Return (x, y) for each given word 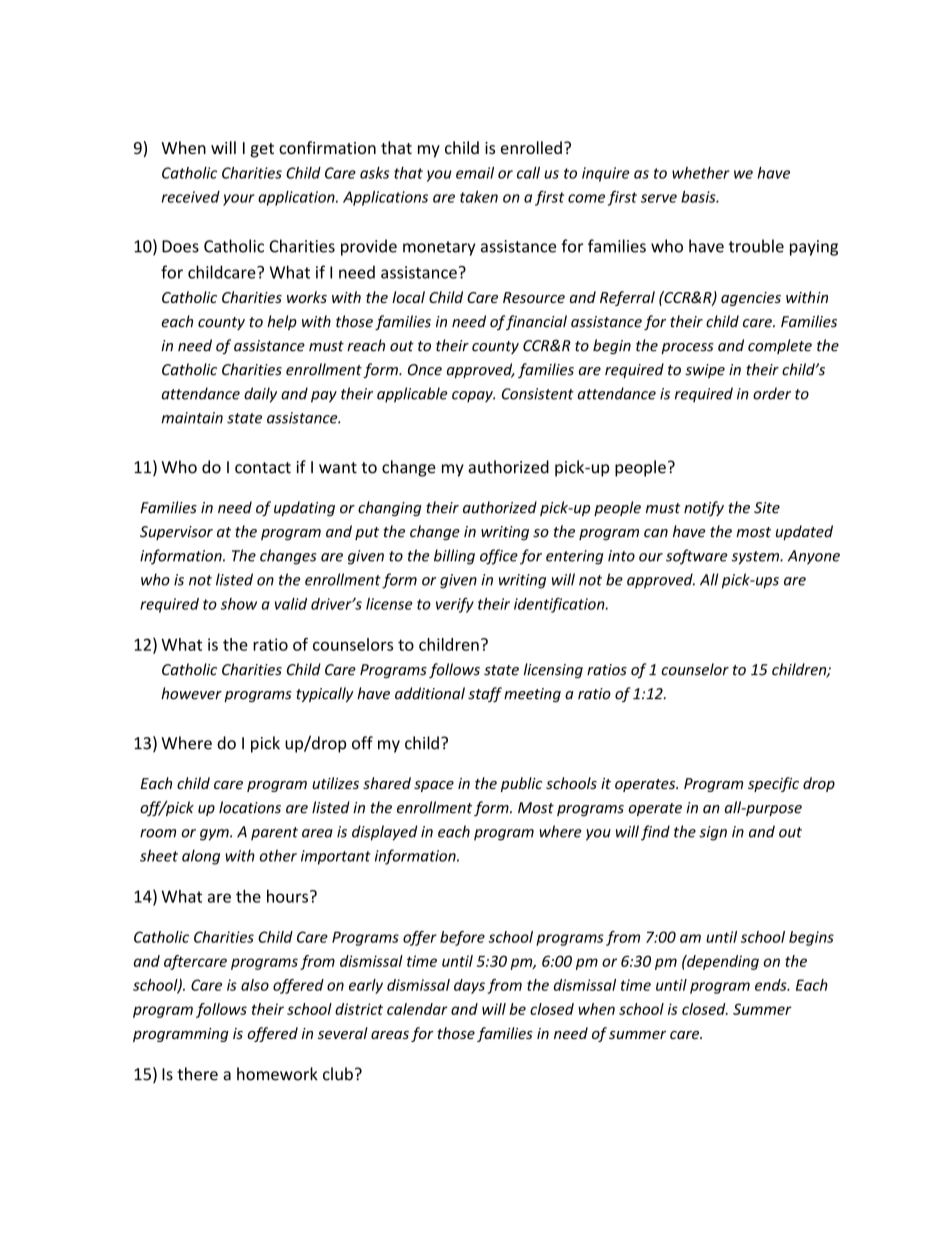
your (239, 200)
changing (390, 508)
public (521, 784)
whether (700, 173)
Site (767, 508)
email (475, 173)
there (197, 1074)
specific (773, 784)
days (469, 986)
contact (263, 468)
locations (250, 807)
